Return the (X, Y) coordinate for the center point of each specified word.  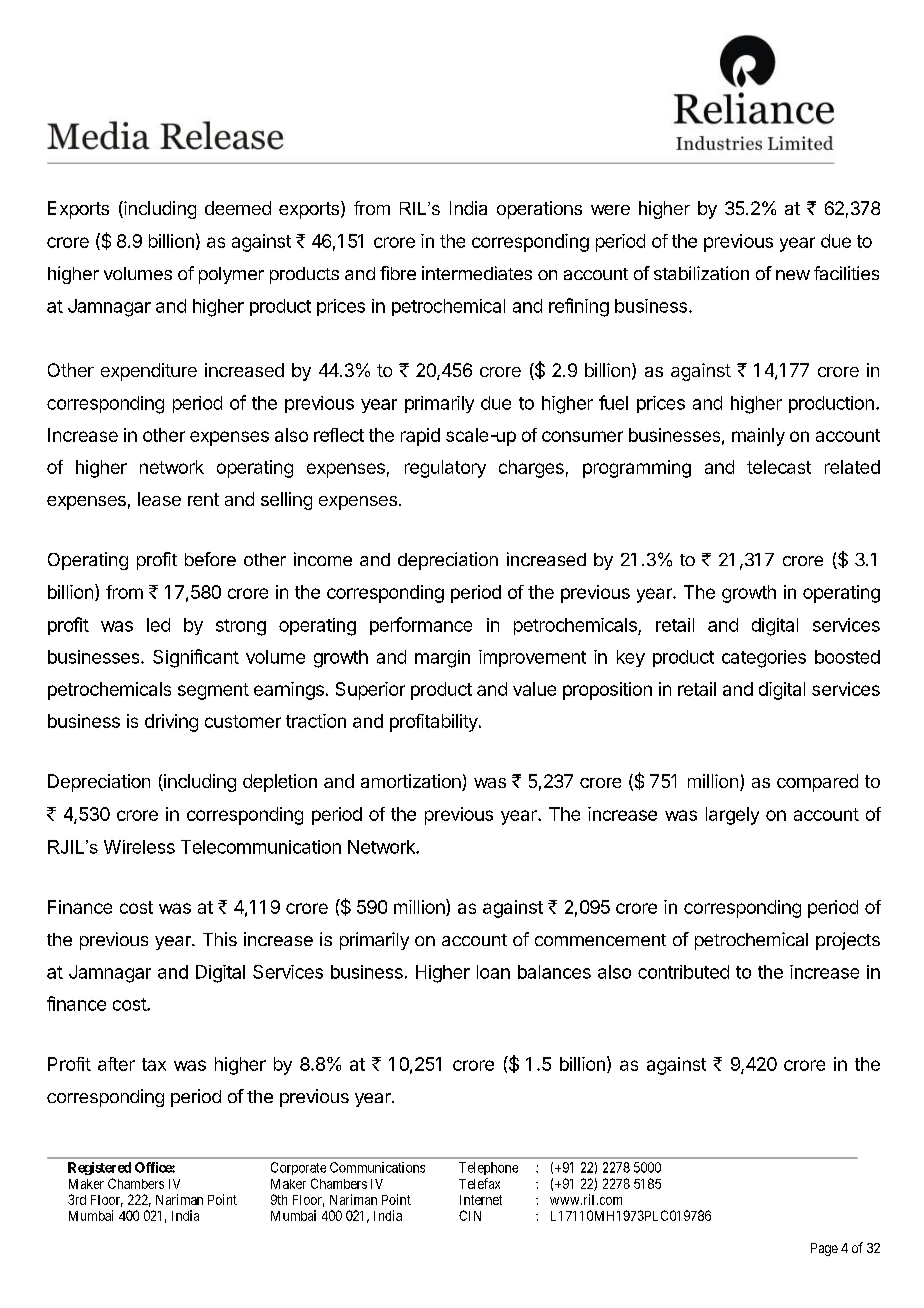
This (220, 939)
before (210, 559)
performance (421, 626)
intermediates (477, 273)
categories (764, 659)
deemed (238, 208)
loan (493, 972)
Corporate (298, 1168)
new (793, 275)
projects (848, 941)
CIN (470, 1215)
